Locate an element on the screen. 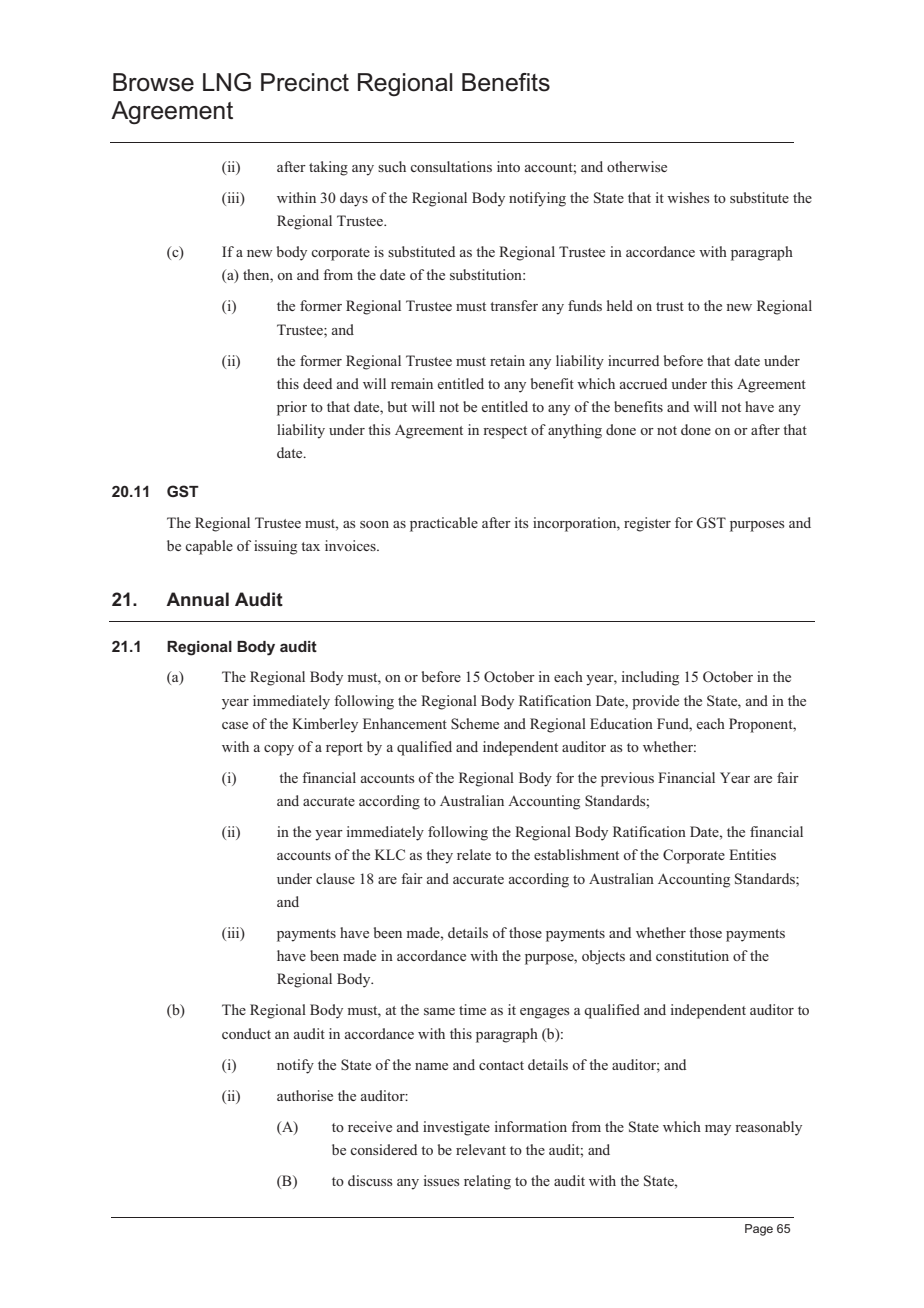  LNG is located at coordinates (227, 82).
